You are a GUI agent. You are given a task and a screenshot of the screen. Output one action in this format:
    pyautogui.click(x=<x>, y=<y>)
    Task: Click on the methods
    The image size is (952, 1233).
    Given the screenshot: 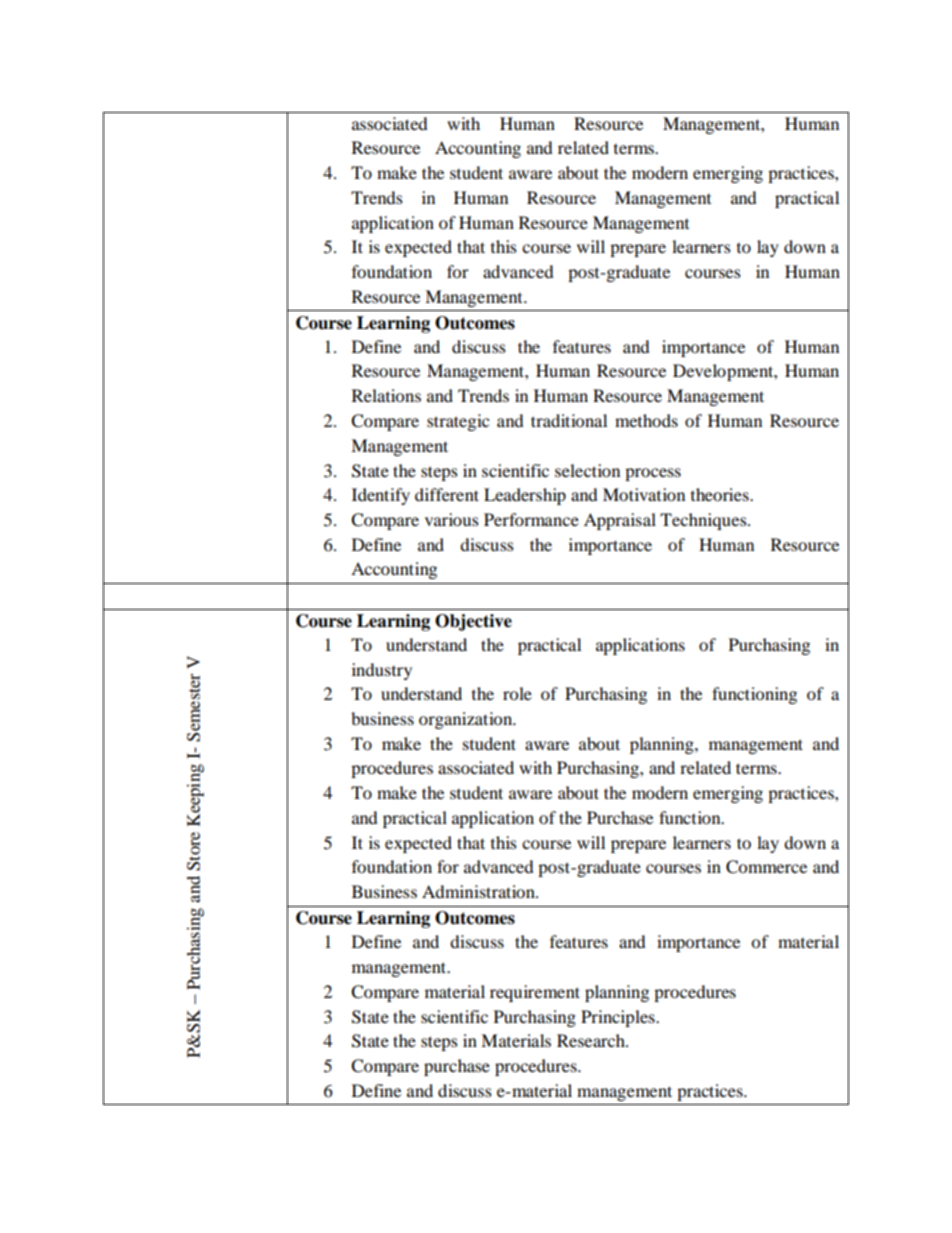 What is the action you would take?
    pyautogui.click(x=646, y=420)
